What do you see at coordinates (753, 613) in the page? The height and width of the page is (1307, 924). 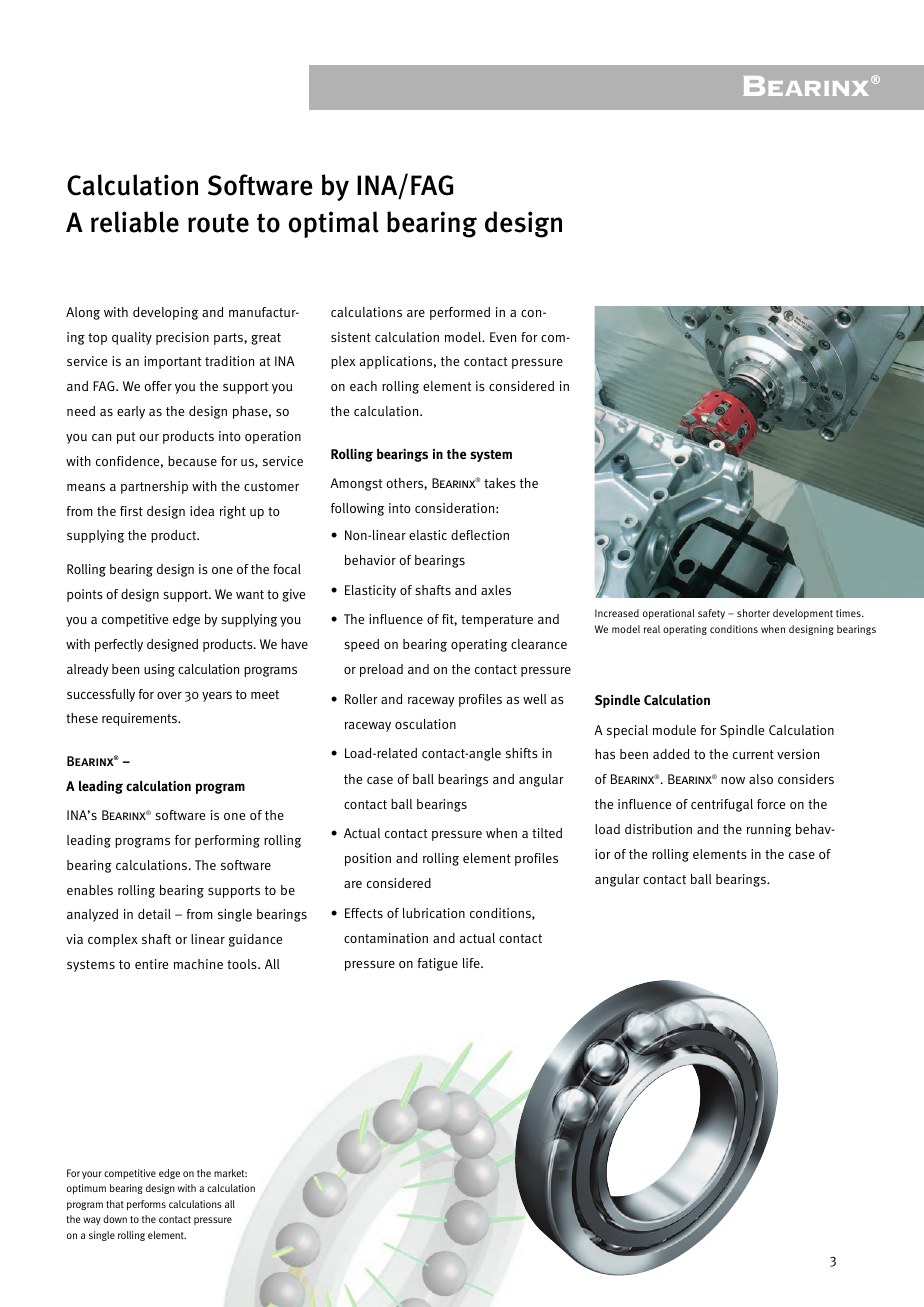 I see `shorter` at bounding box center [753, 613].
